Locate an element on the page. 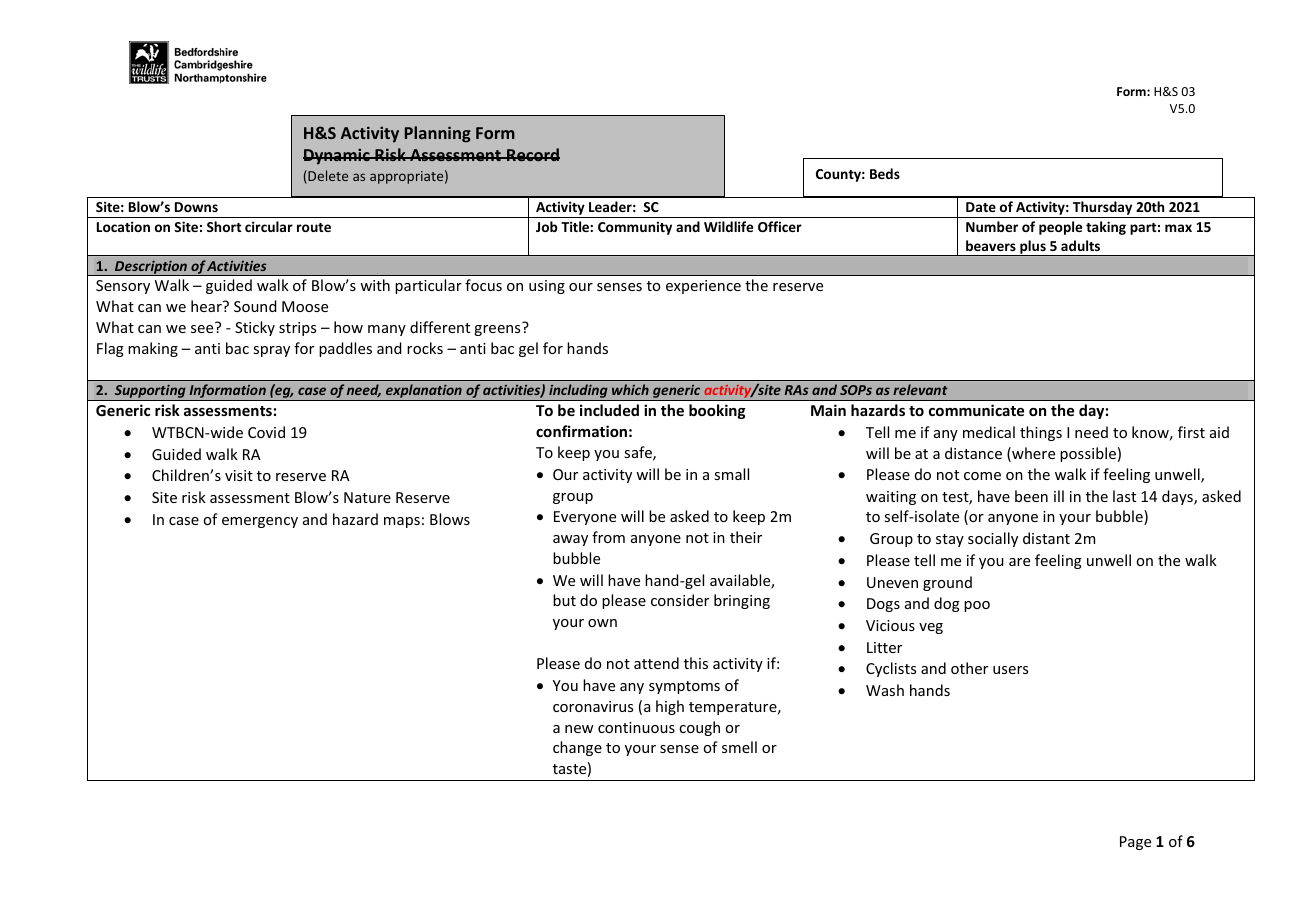  but is located at coordinates (564, 600).
